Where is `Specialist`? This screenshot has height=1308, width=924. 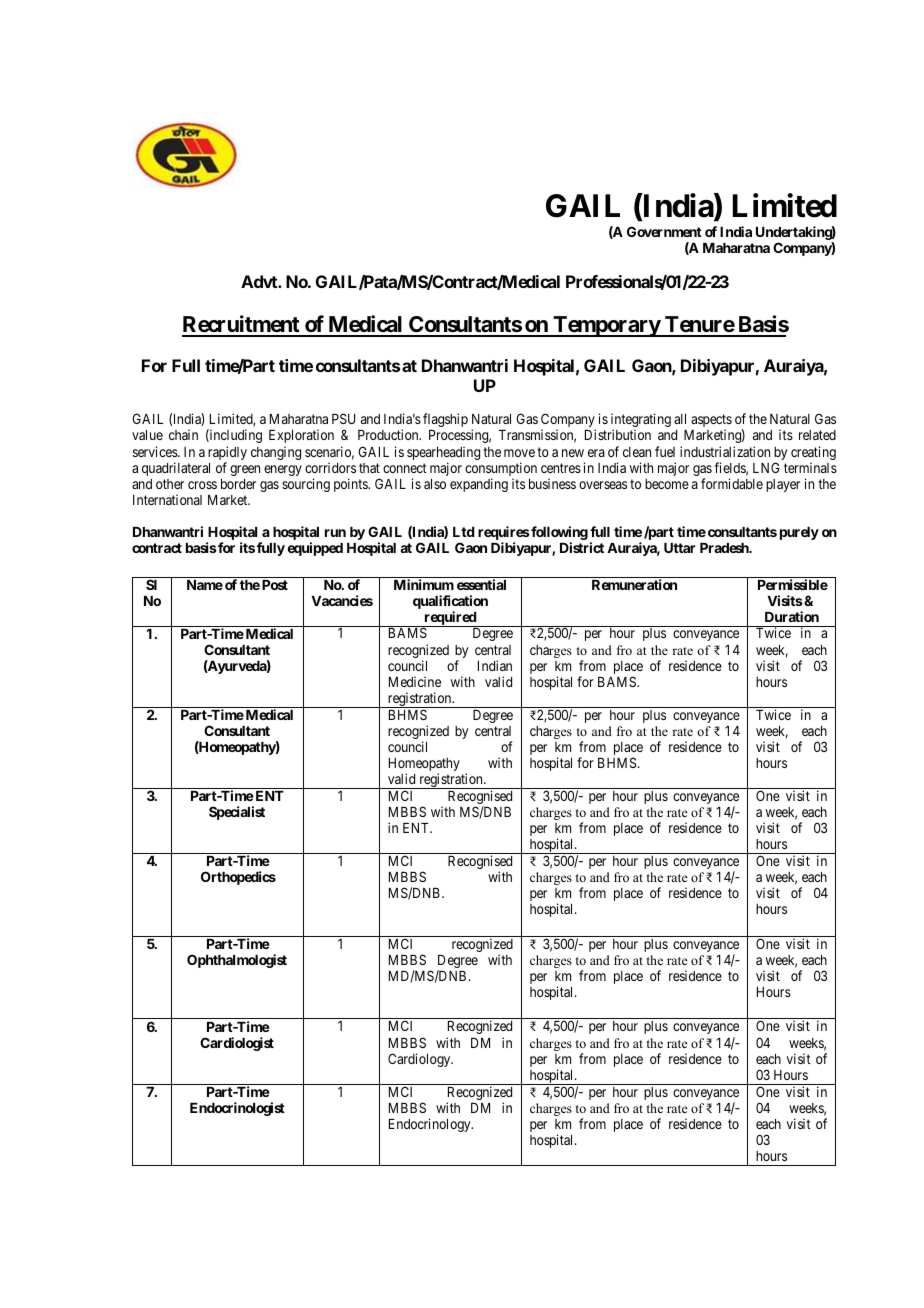
Specialist is located at coordinates (237, 813).
